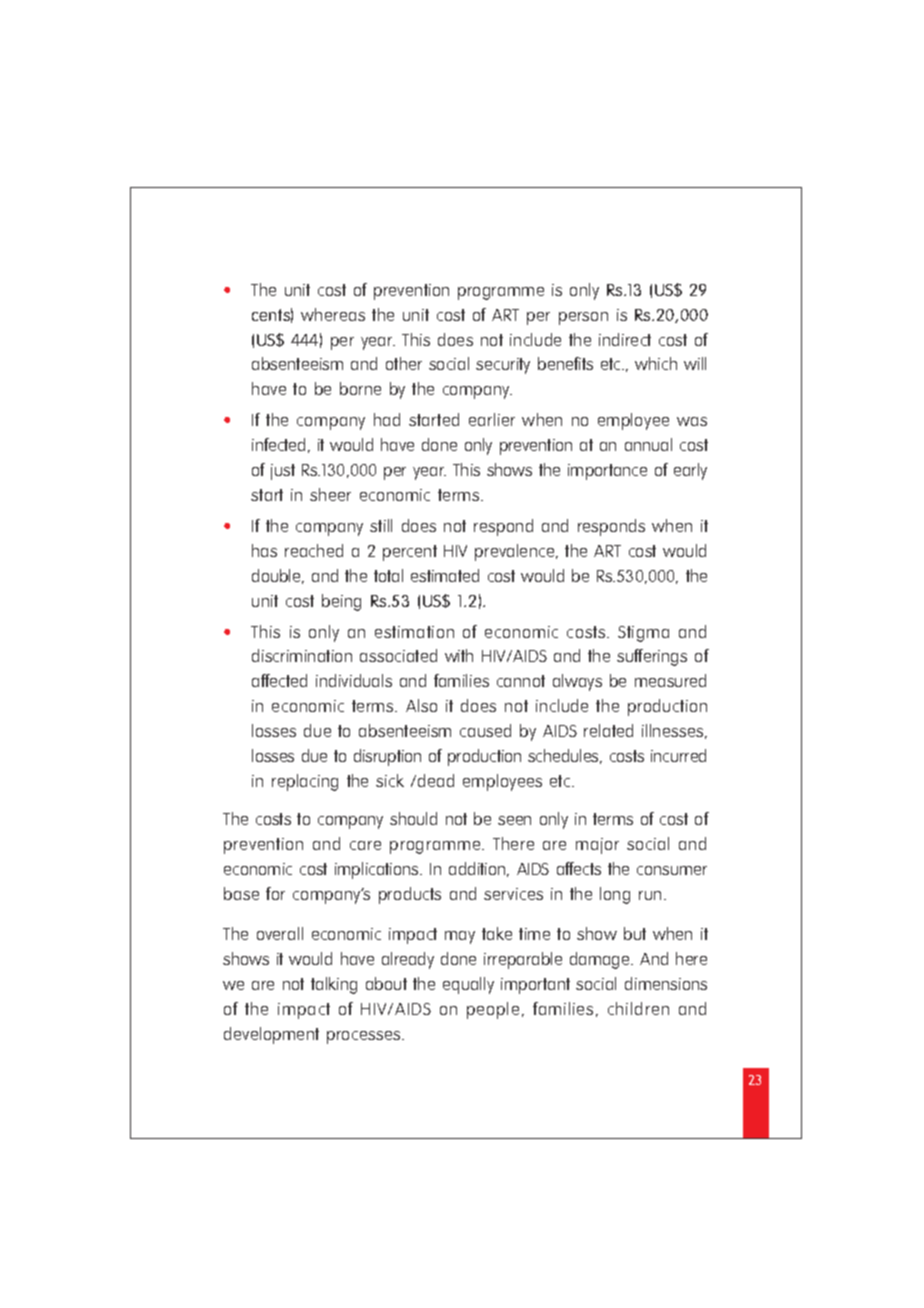 This page has width=924, height=1308. What do you see at coordinates (625, 339) in the page?
I see `indirect` at bounding box center [625, 339].
